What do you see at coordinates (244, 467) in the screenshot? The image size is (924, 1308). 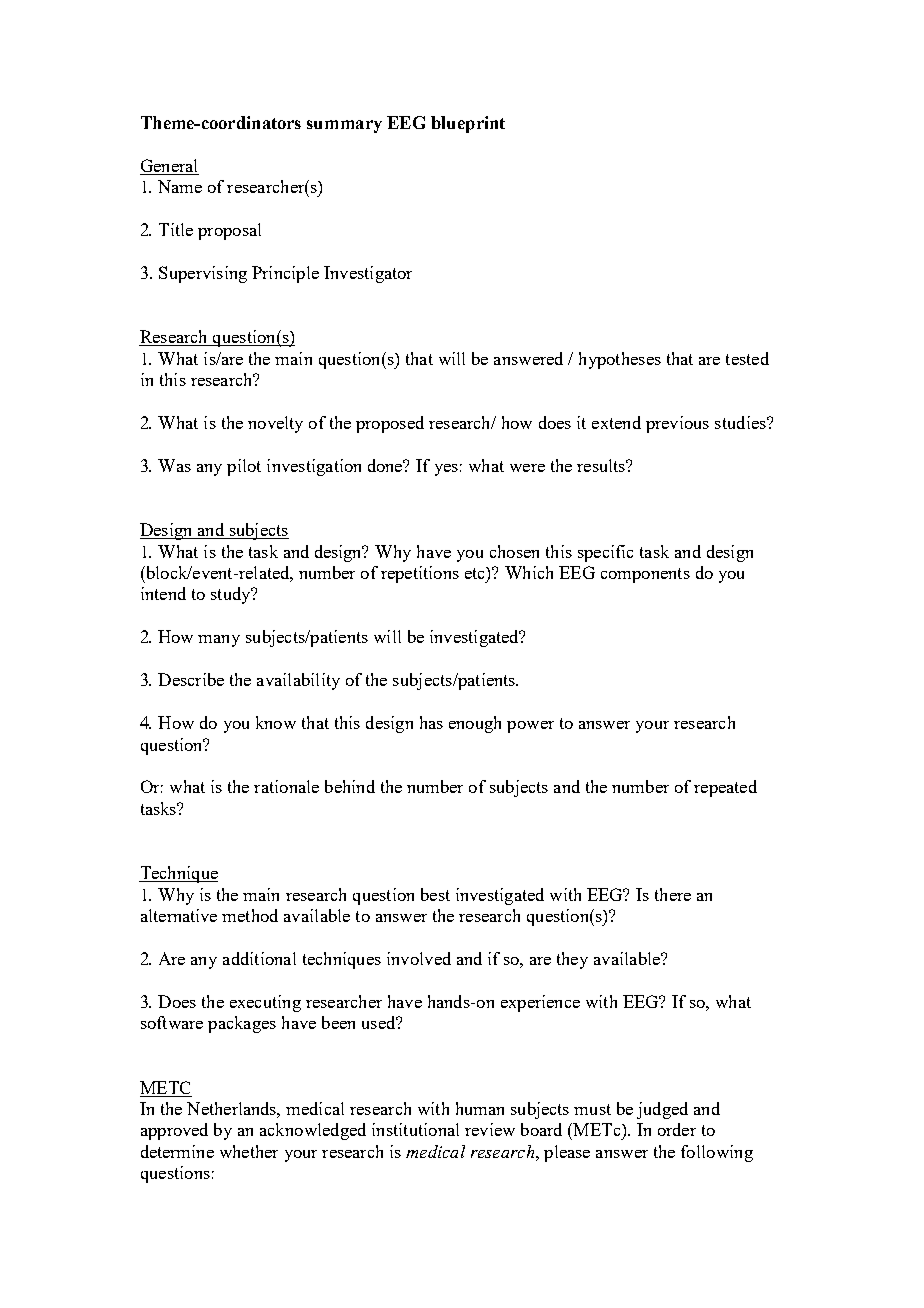 I see `pilot` at bounding box center [244, 467].
